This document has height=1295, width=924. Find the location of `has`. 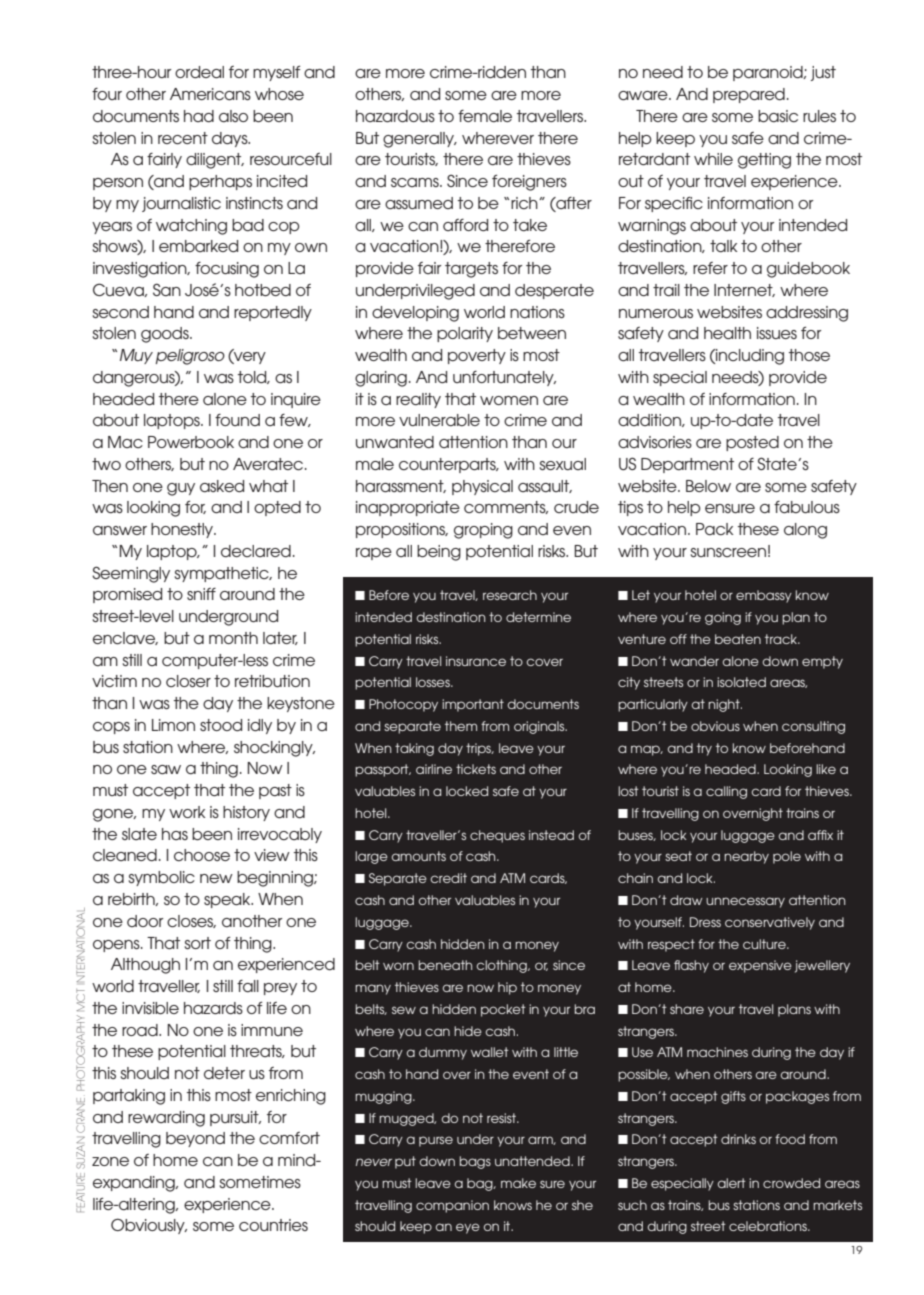

has is located at coordinates (175, 834).
